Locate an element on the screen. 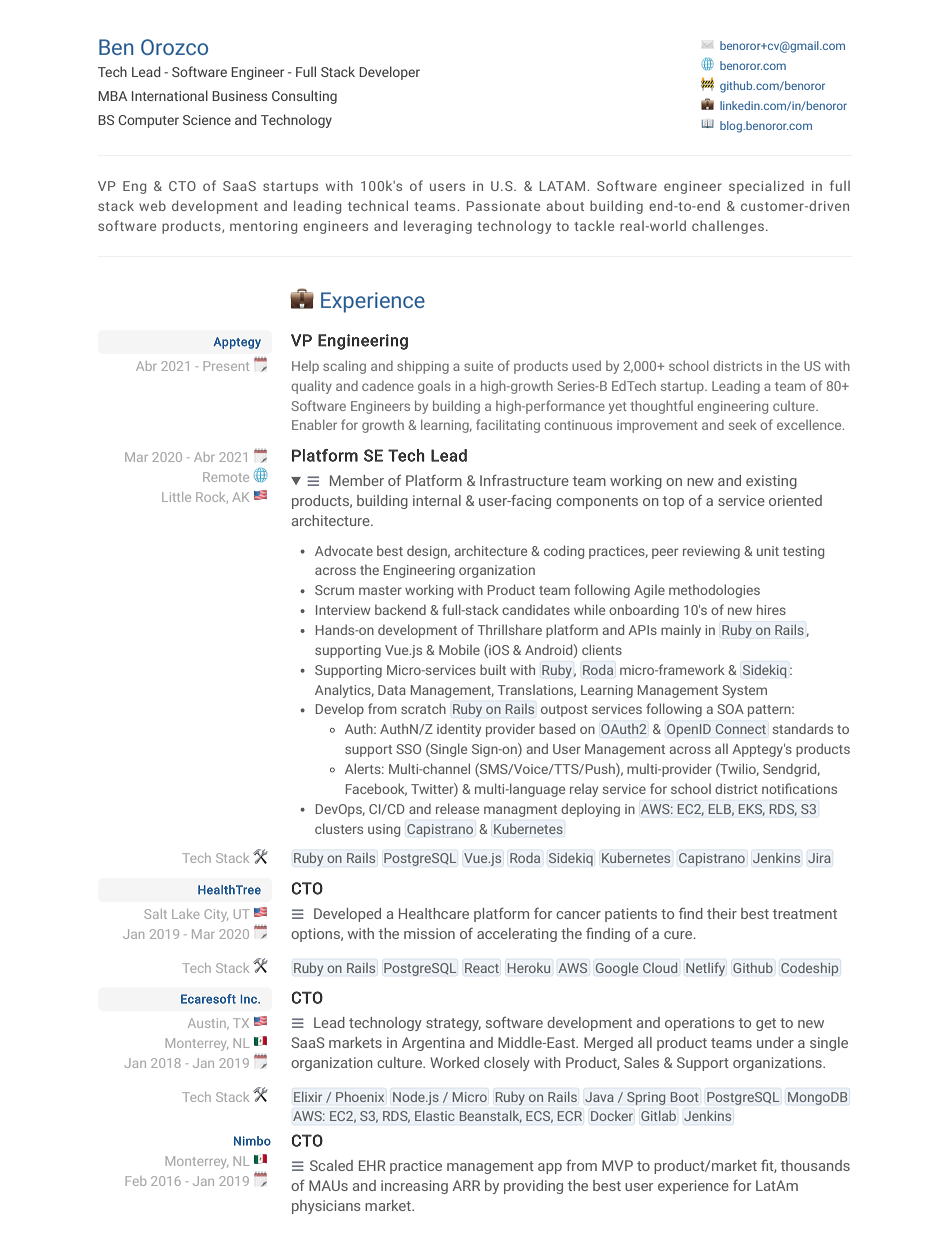 The height and width of the screenshot is (1233, 952). Feb is located at coordinates (136, 1181).
